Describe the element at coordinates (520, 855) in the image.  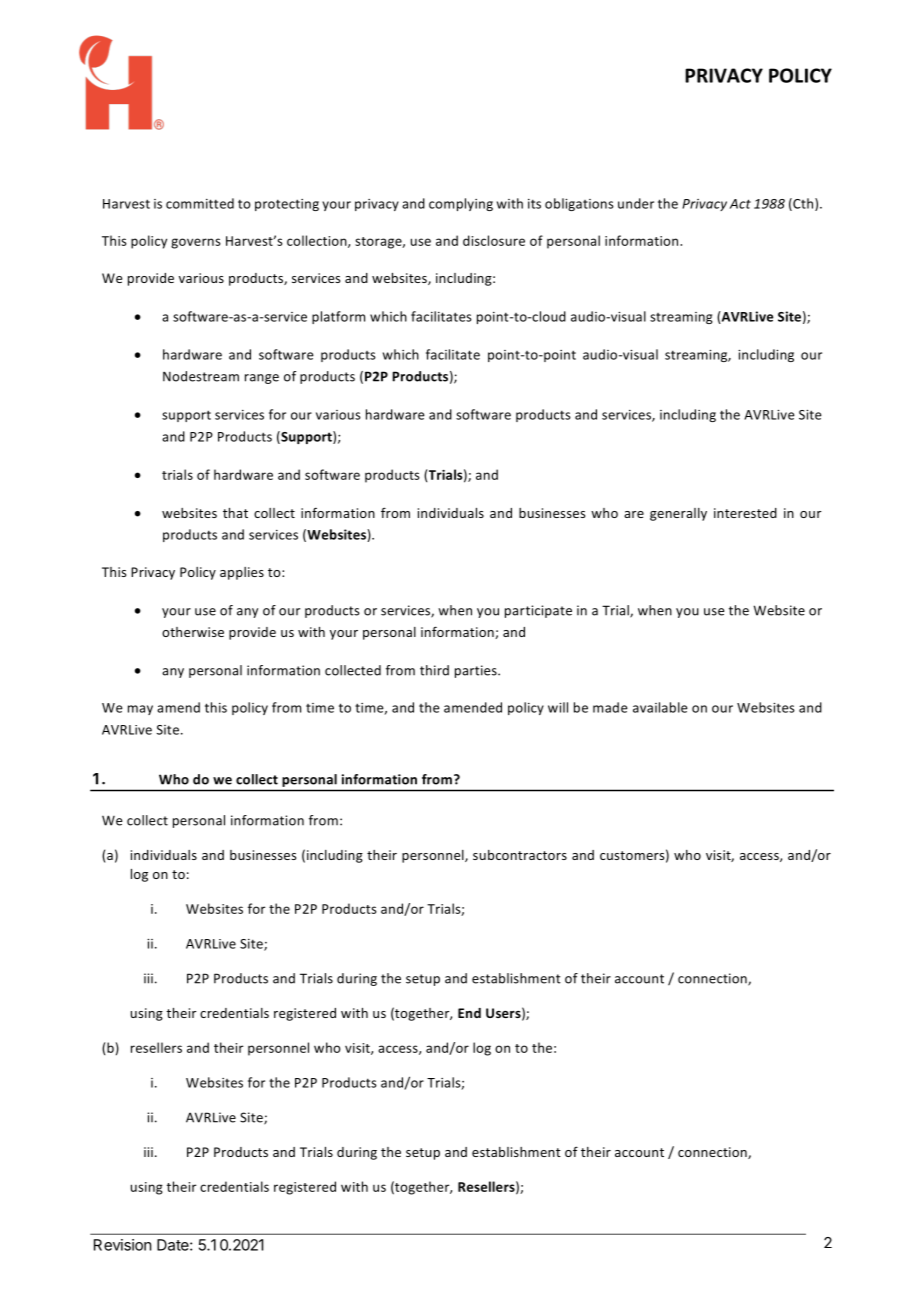
I see `subcontractors` at that location.
